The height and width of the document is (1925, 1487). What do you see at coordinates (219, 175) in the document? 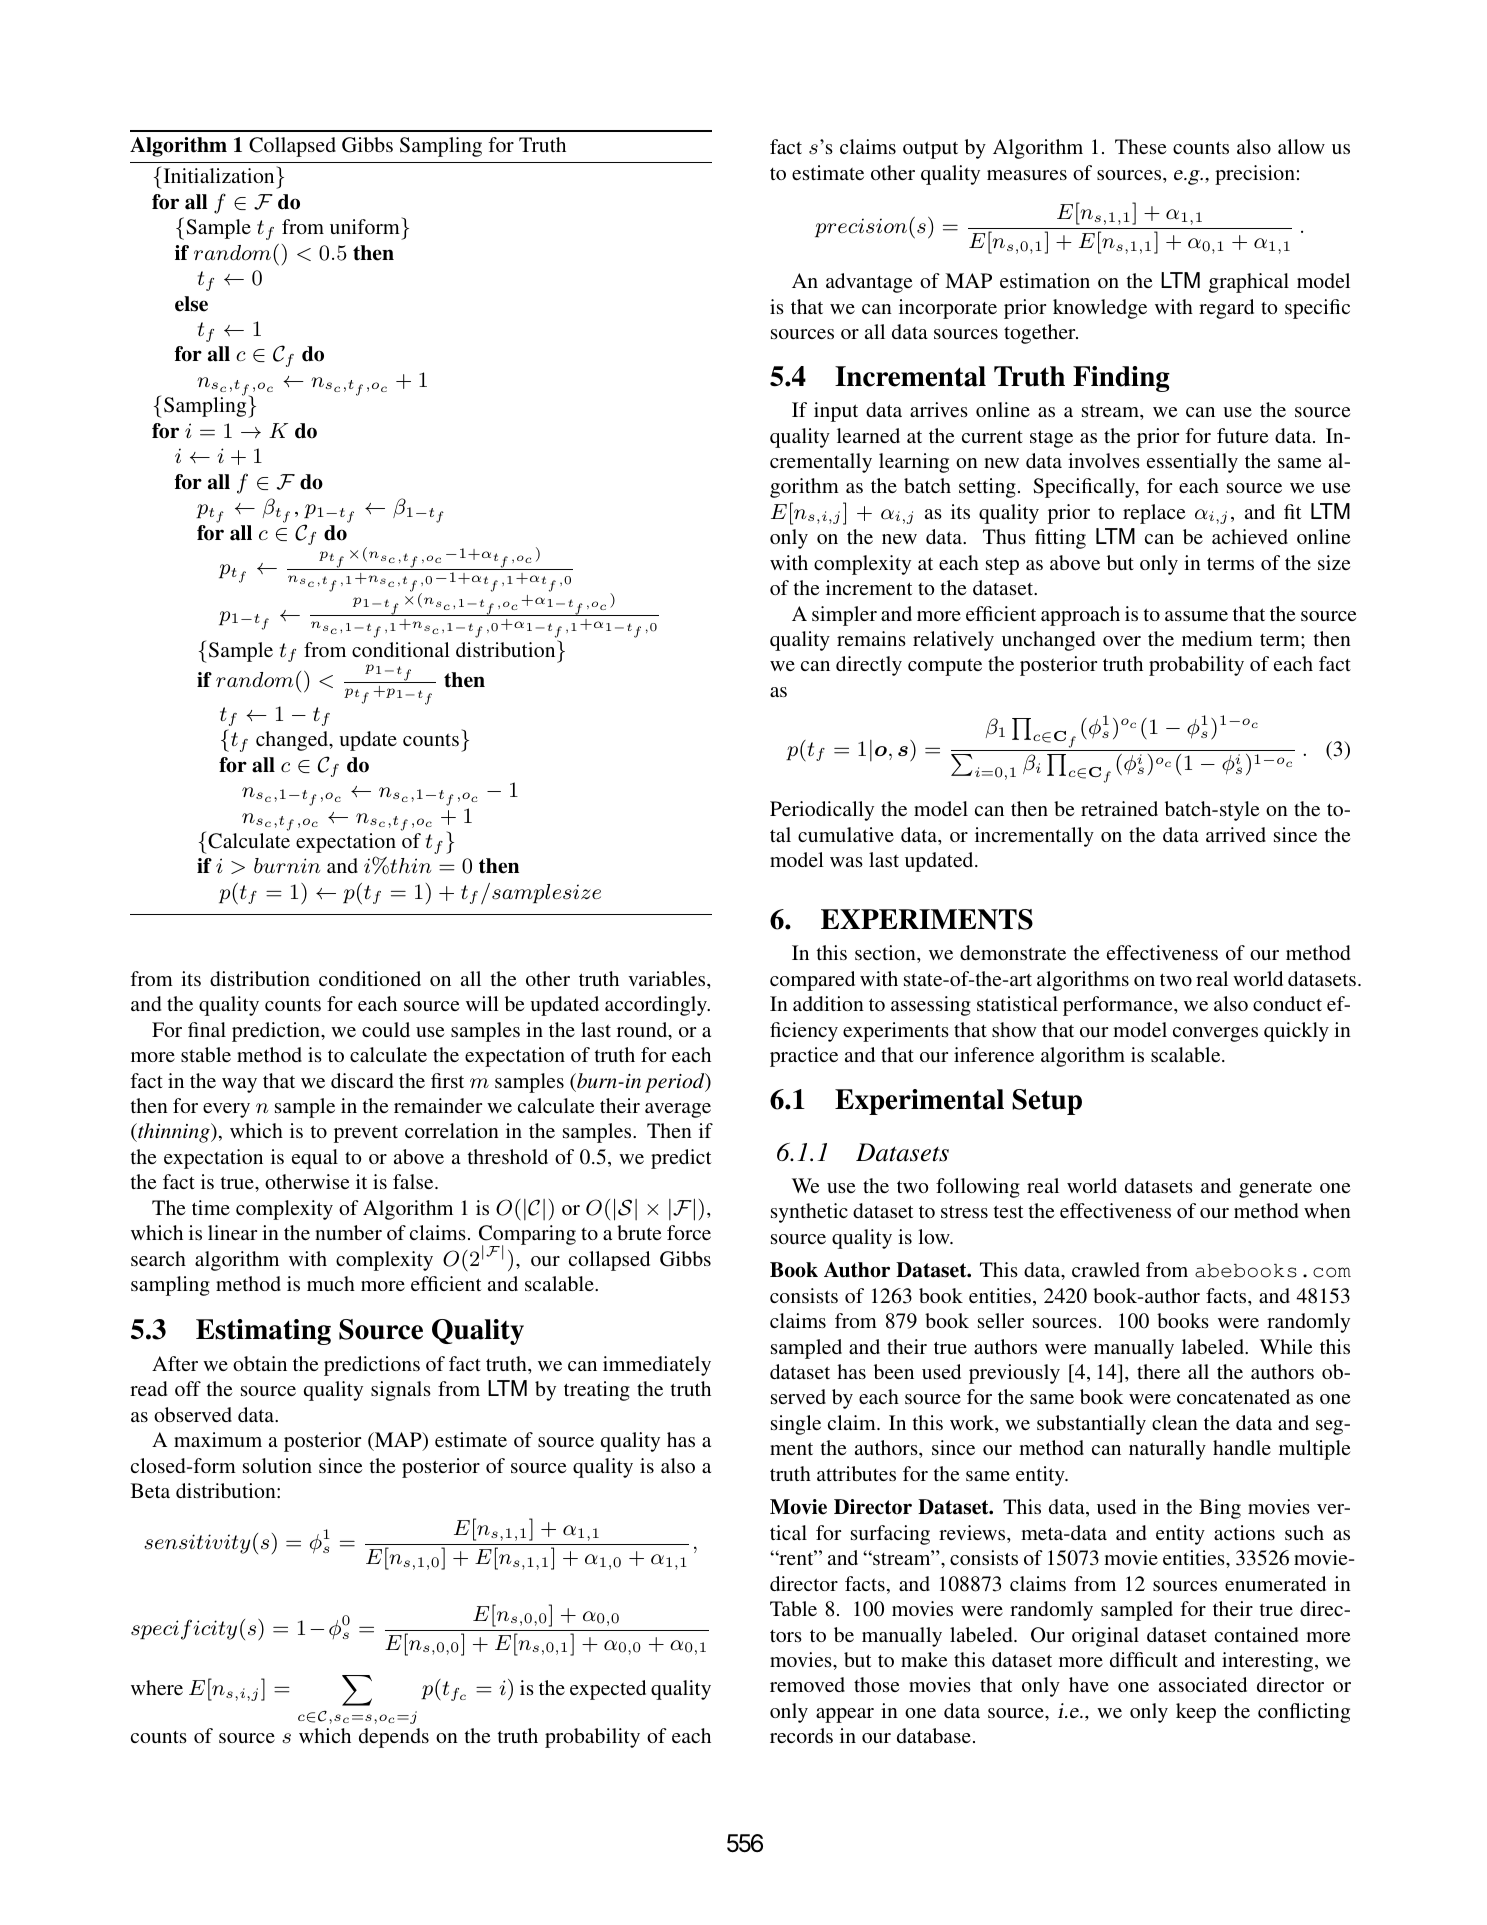
I see `Initialization` at bounding box center [219, 175].
